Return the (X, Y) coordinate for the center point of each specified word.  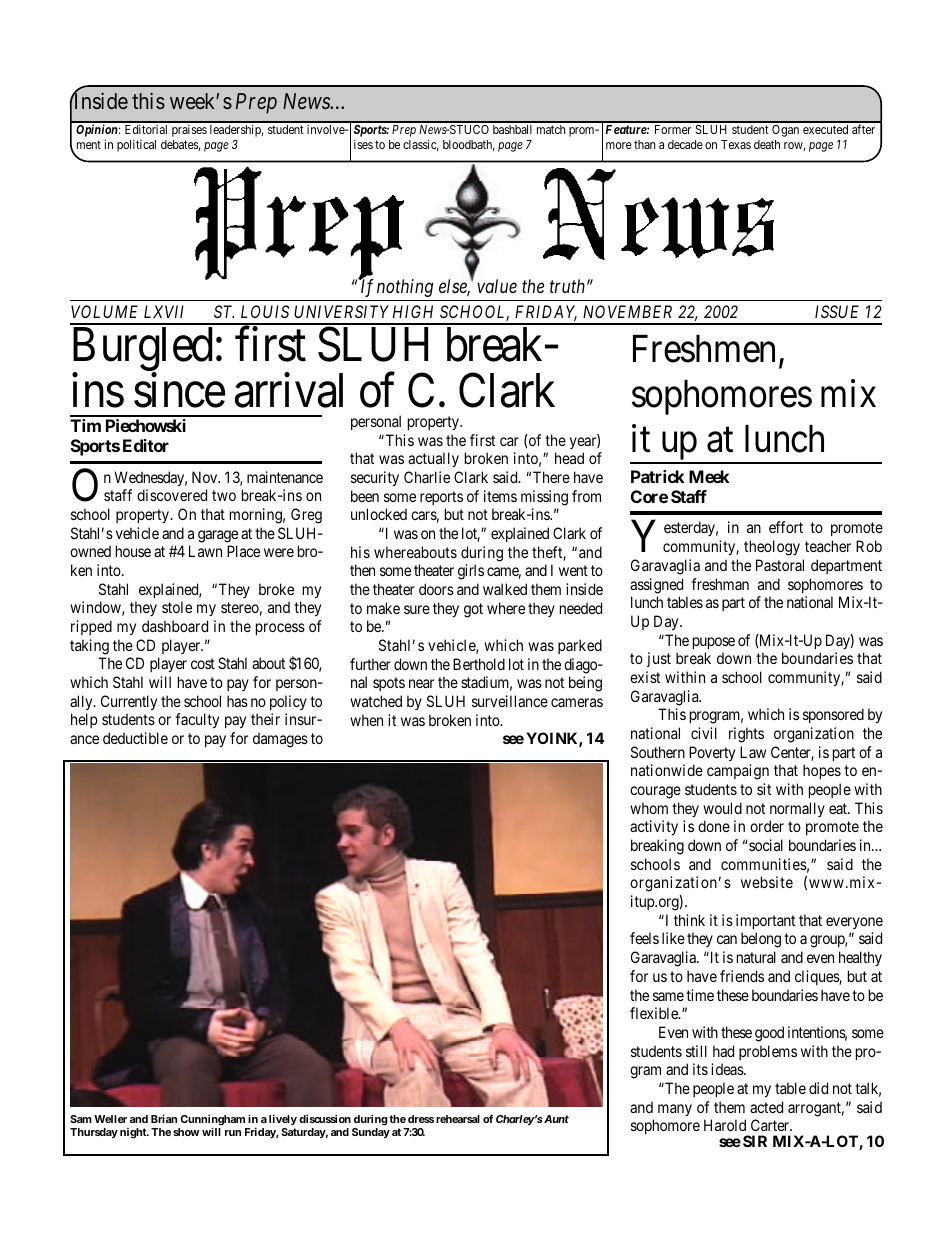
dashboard (175, 626)
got (473, 610)
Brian (164, 1118)
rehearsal (458, 1119)
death (767, 144)
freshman (720, 584)
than (644, 144)
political (136, 146)
